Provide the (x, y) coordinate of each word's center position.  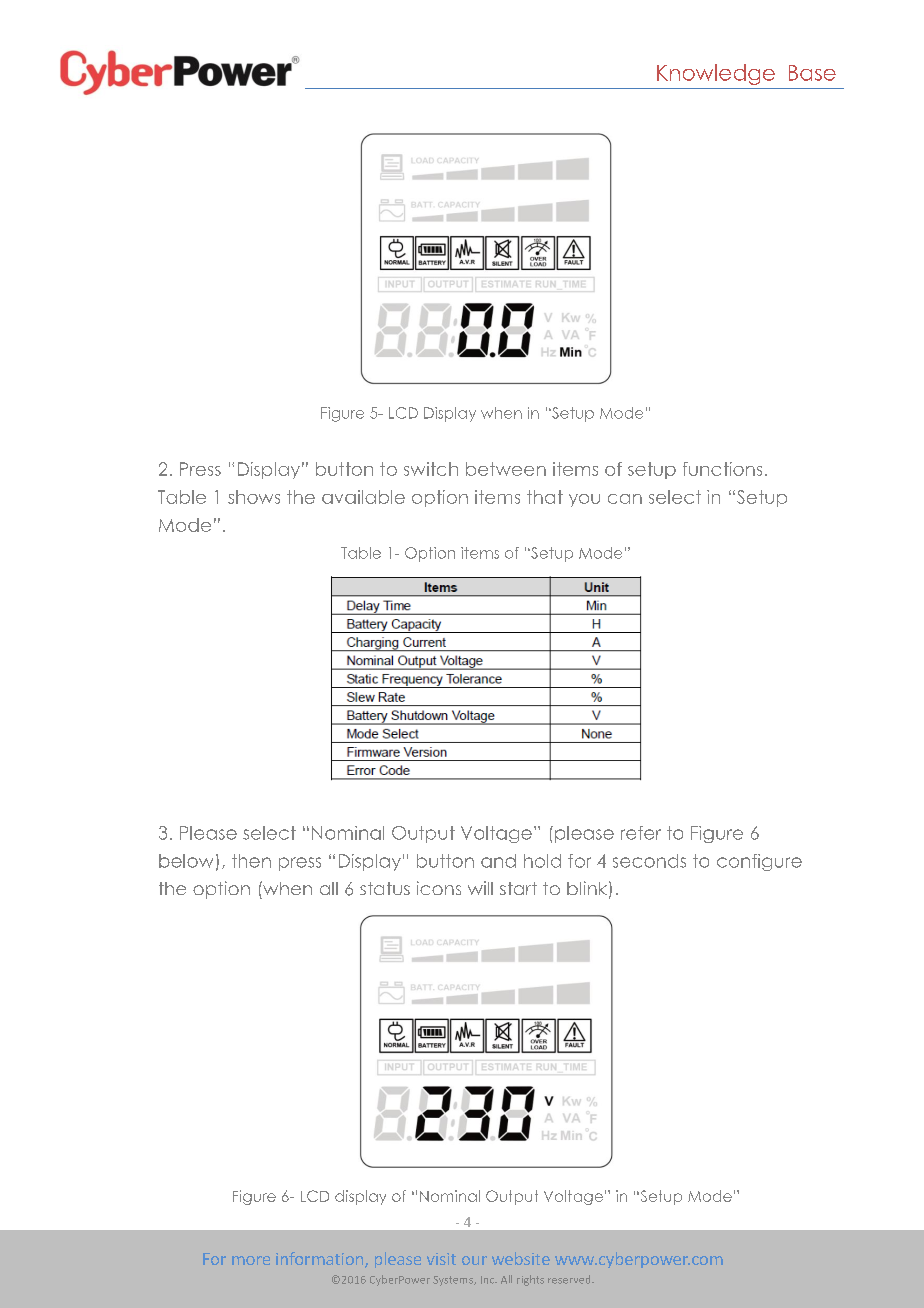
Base (812, 73)
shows (254, 497)
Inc (489, 1280)
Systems (454, 1281)
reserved (570, 1279)
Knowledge (716, 74)
